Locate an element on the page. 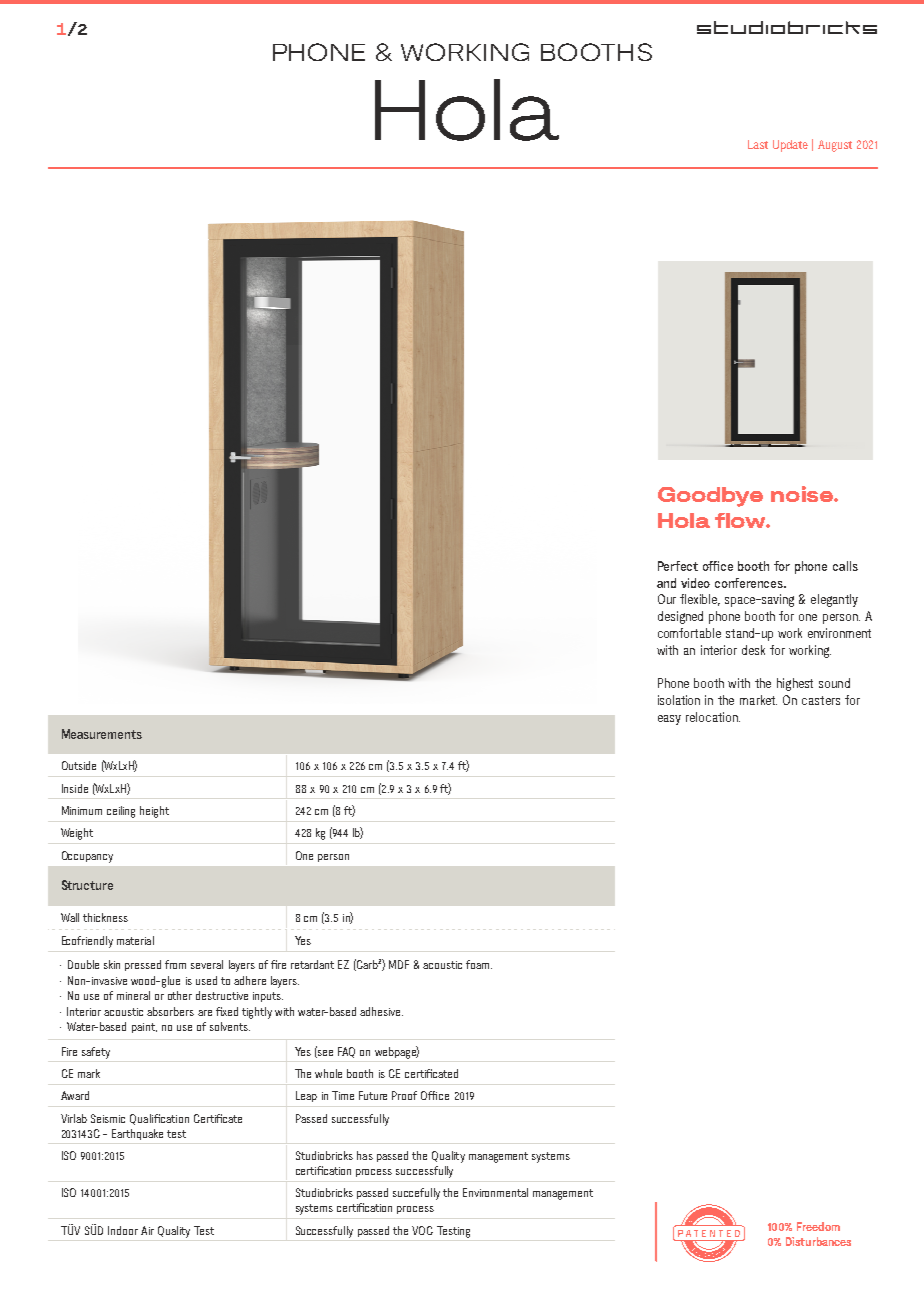 This page has height=1308, width=924. noise is located at coordinates (803, 494).
